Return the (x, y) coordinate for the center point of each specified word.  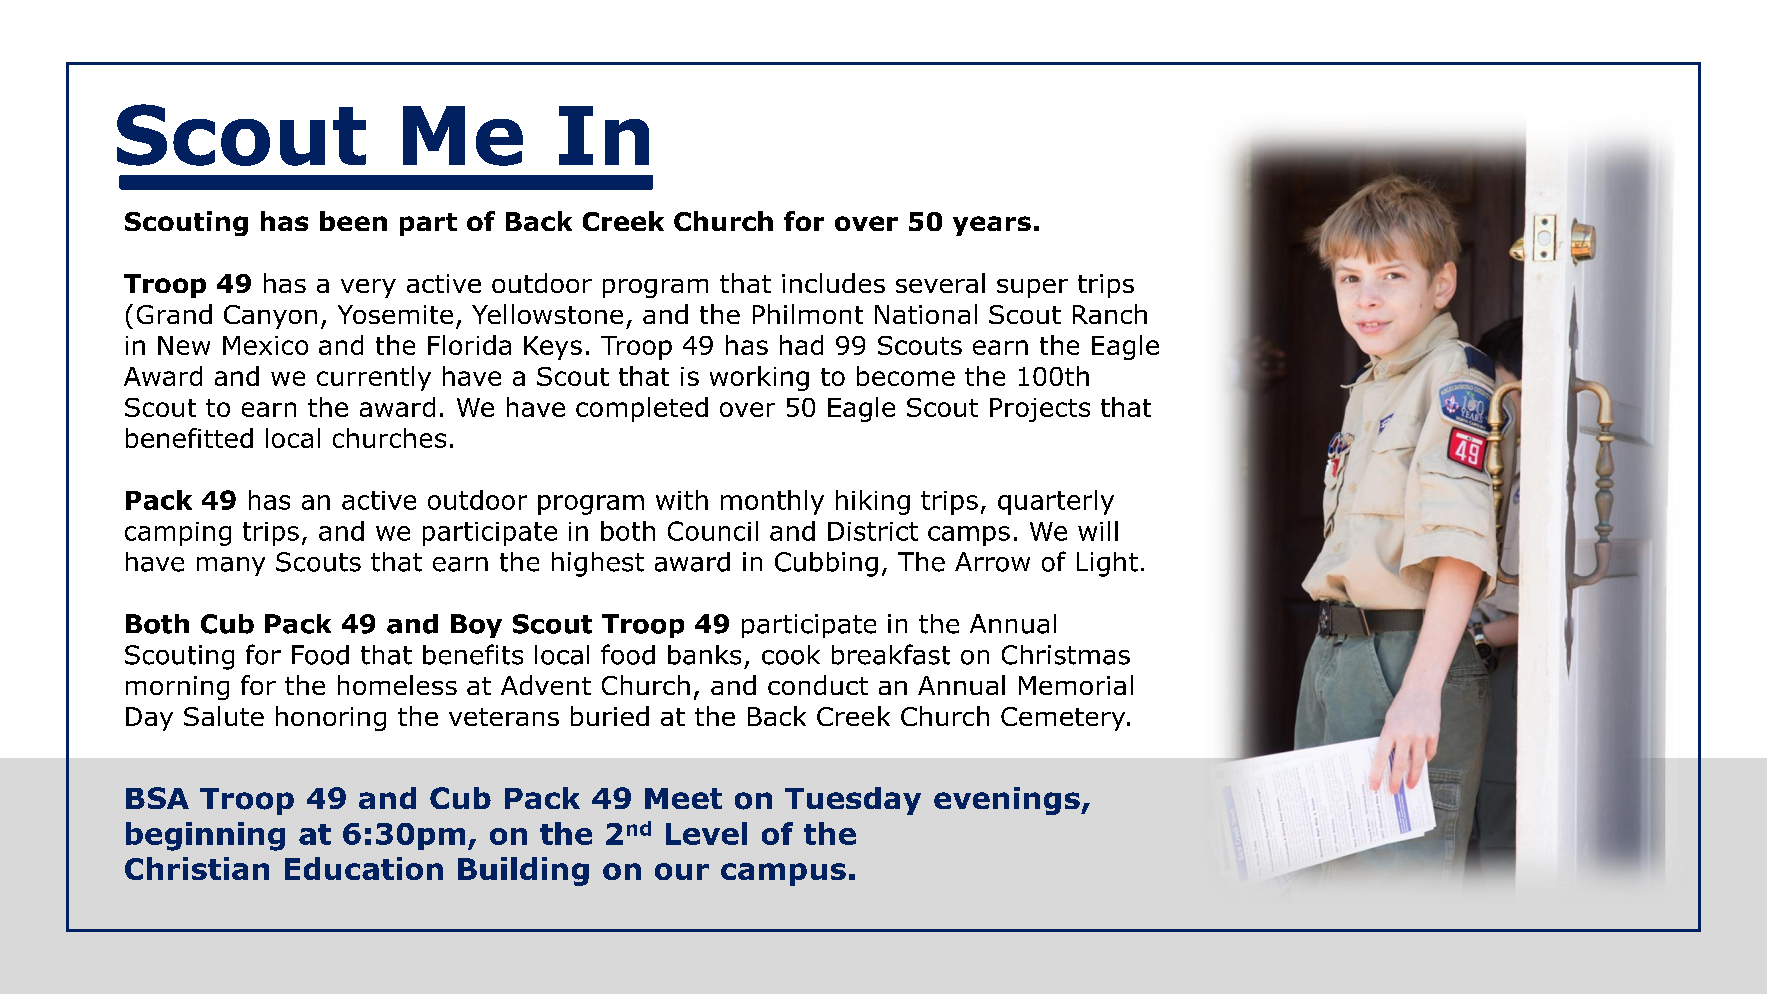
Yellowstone (547, 314)
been (353, 221)
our (682, 871)
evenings (1008, 801)
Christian (197, 868)
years (992, 226)
